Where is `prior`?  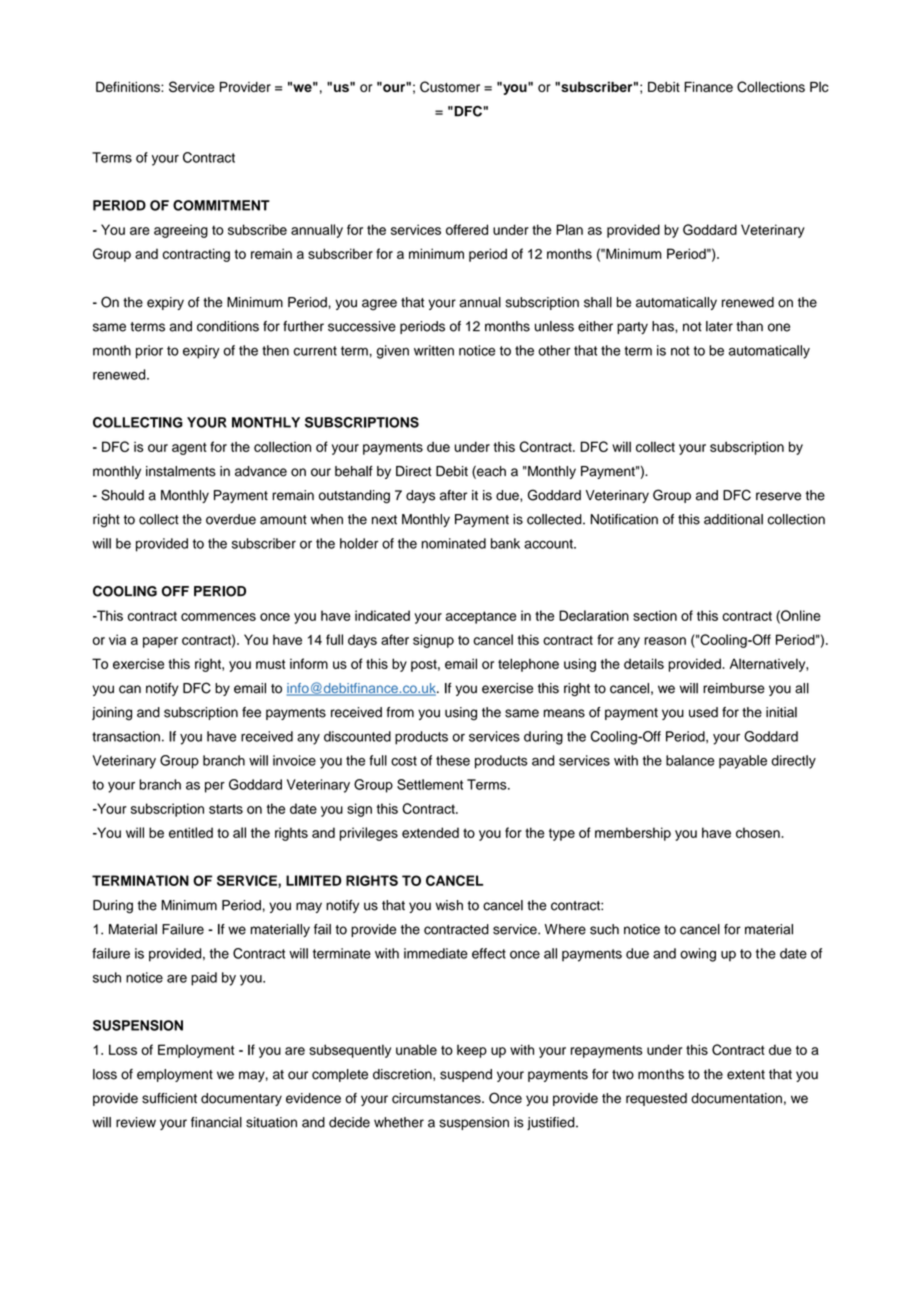 prior is located at coordinates (149, 352).
